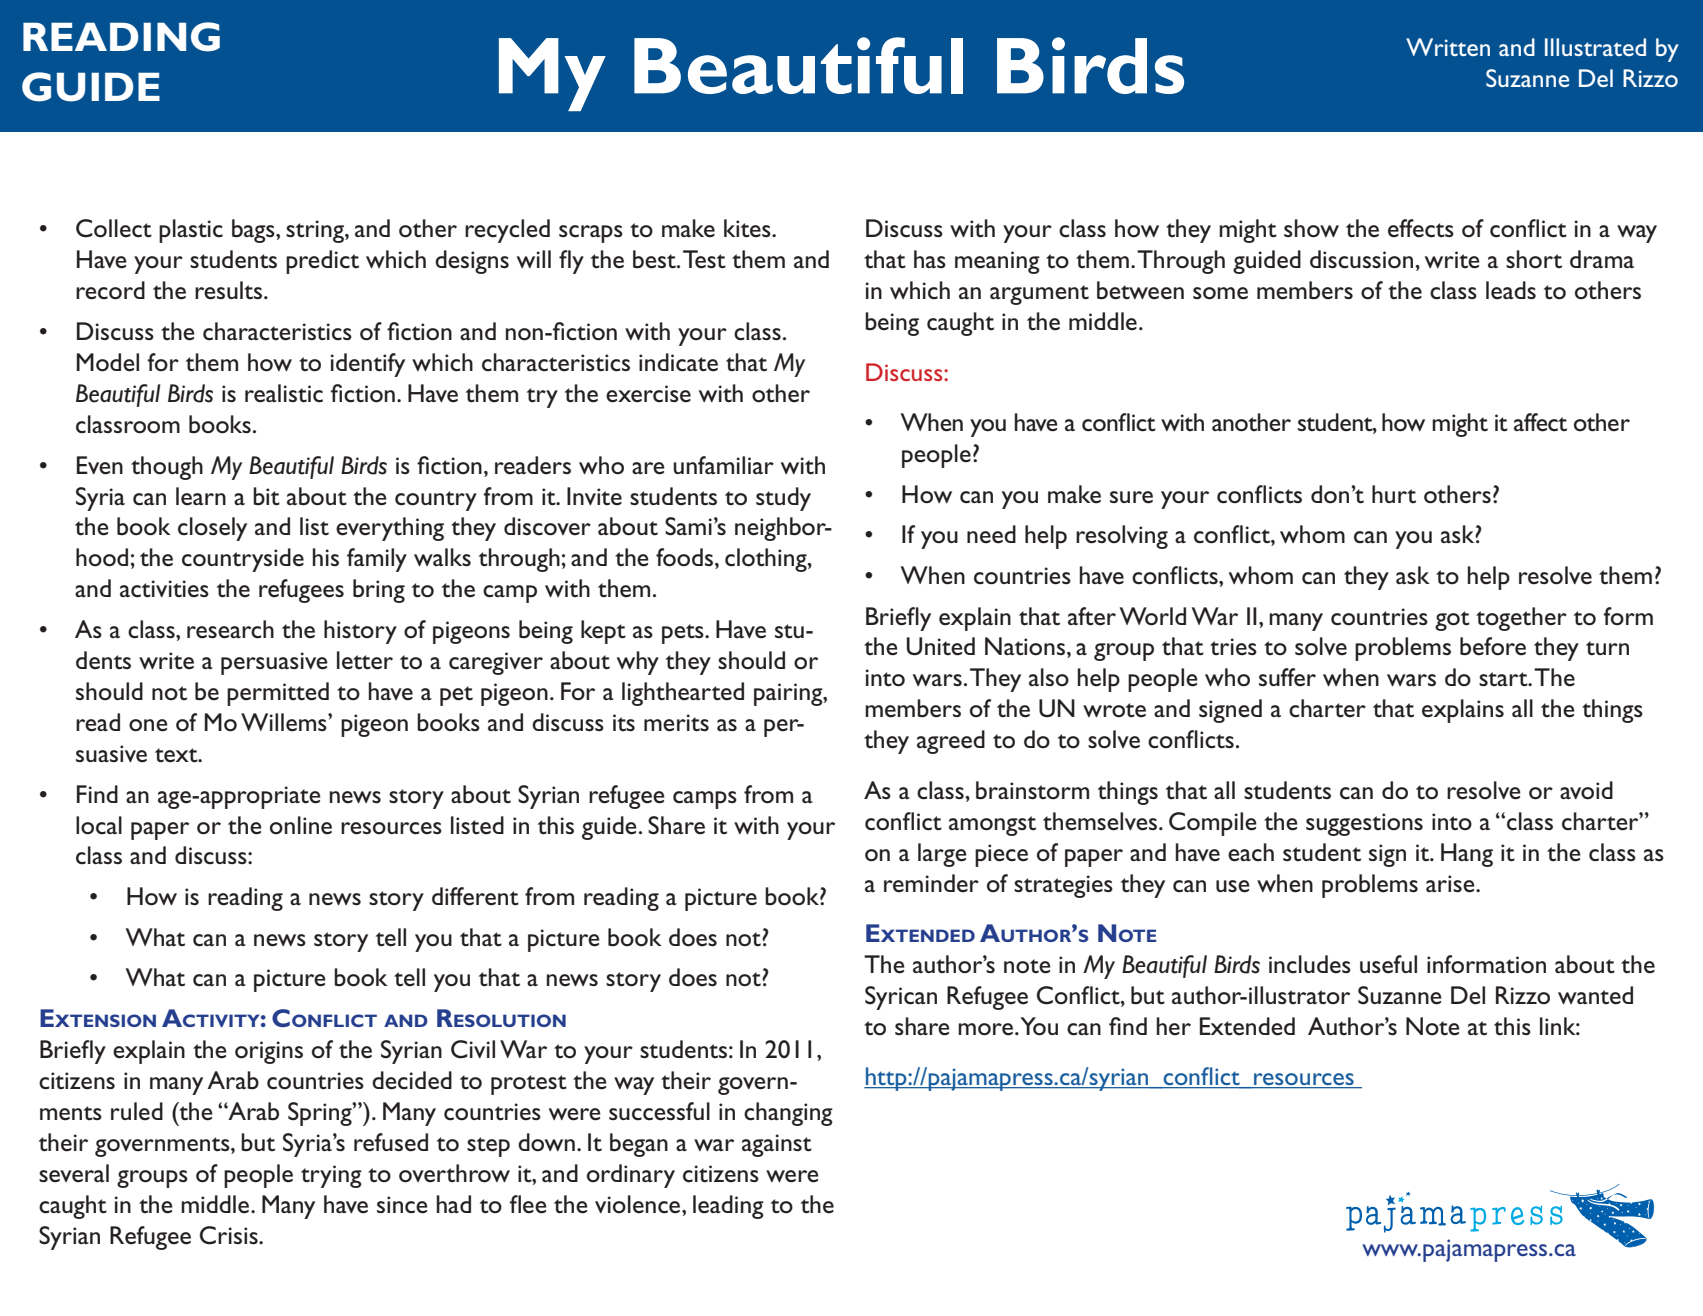 This screenshot has width=1703, height=1316. I want to click on reminder, so click(931, 883).
